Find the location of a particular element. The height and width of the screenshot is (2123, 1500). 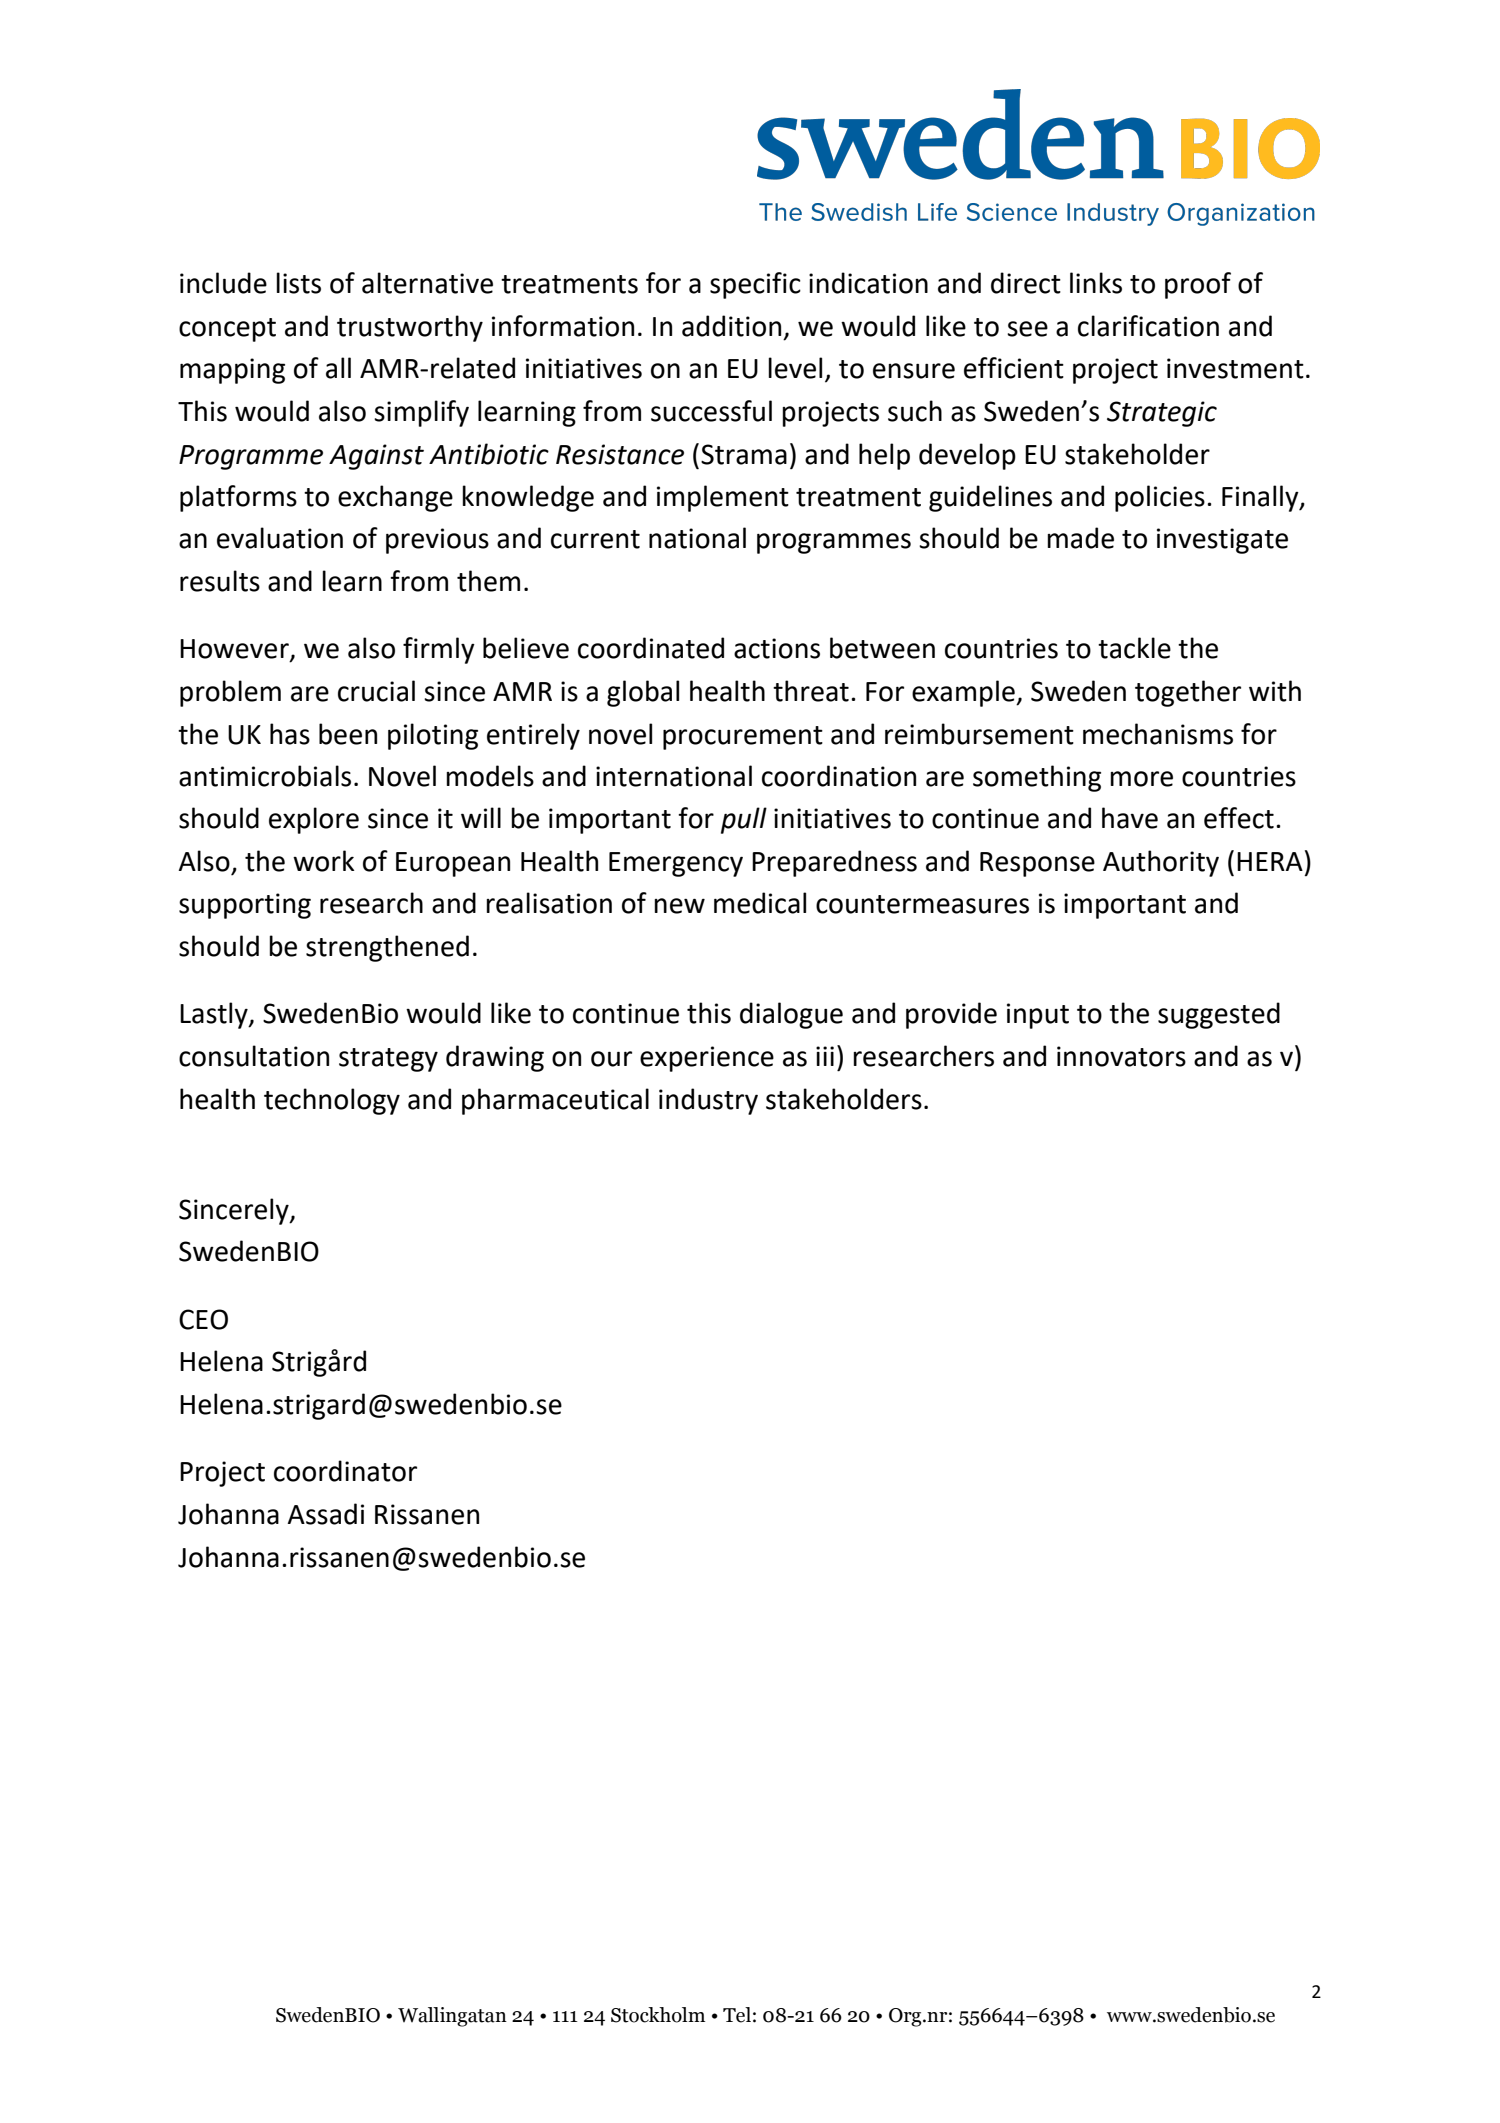

lists is located at coordinates (298, 283).
